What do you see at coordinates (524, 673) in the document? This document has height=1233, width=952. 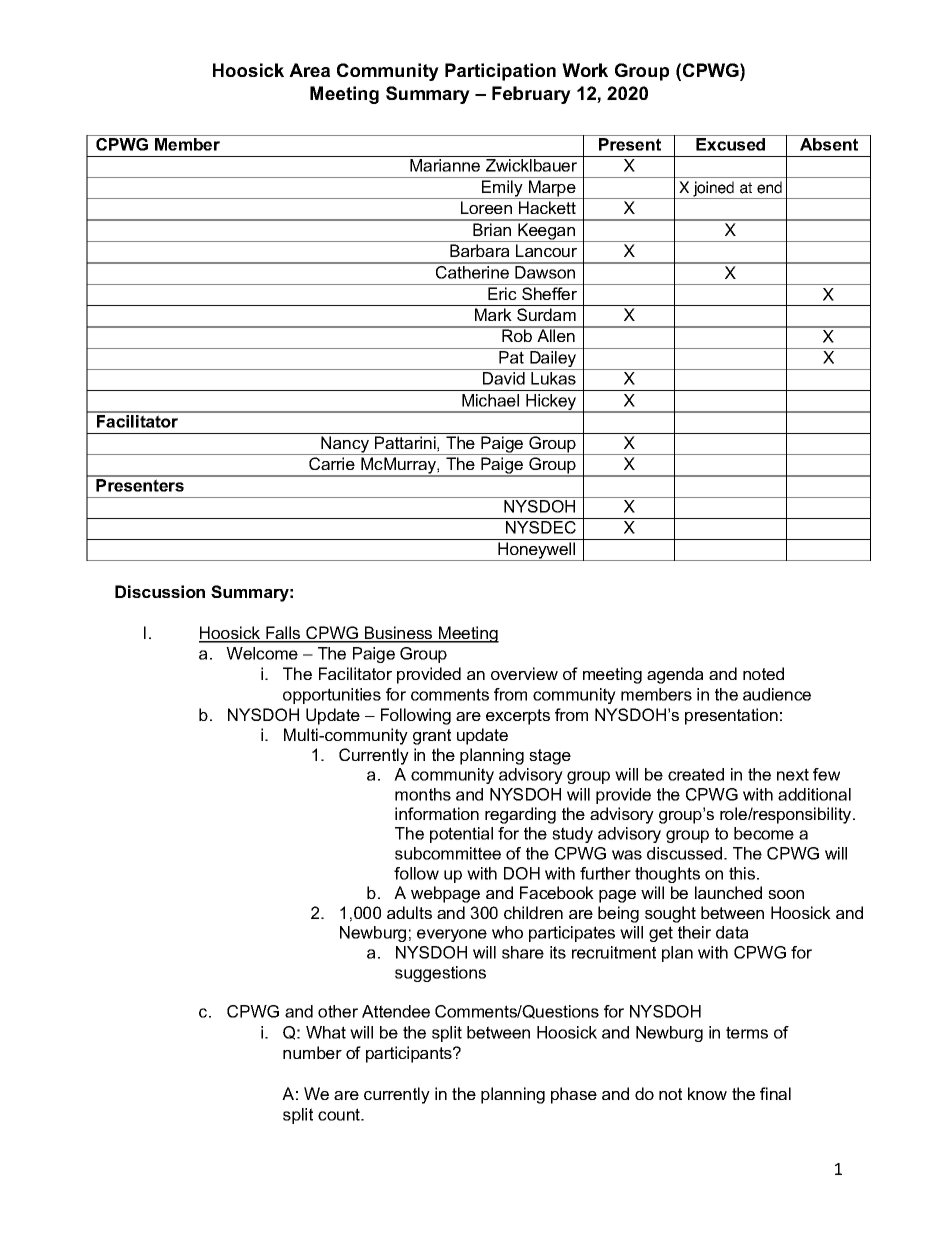 I see `overview` at bounding box center [524, 673].
